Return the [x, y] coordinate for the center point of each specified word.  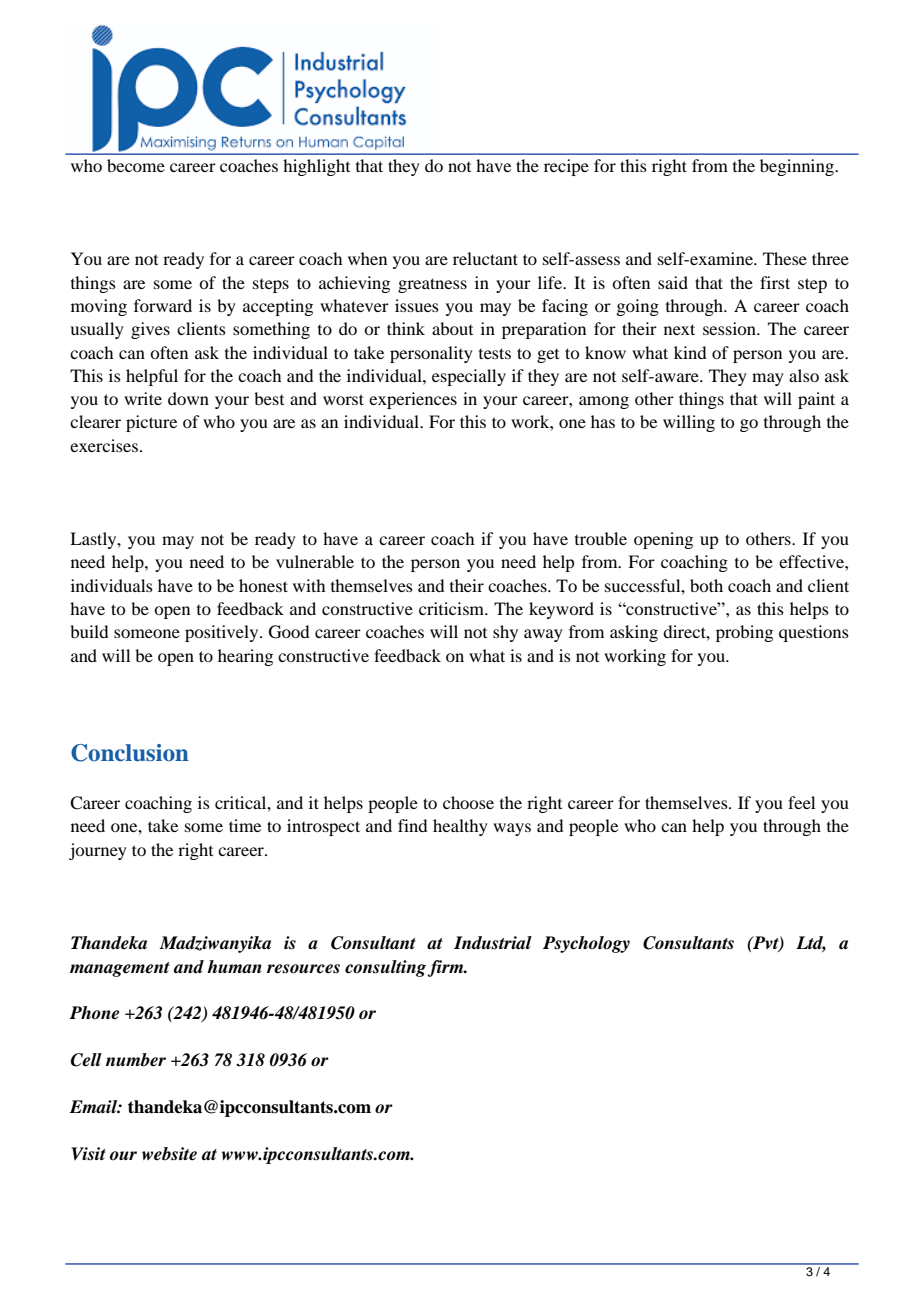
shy [505, 633]
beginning [798, 167]
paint [816, 400]
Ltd [811, 944]
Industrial [493, 943]
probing [744, 633]
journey [98, 851]
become [136, 165]
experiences [413, 400]
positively [223, 633]
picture [151, 423]
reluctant [485, 258]
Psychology [586, 944]
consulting [387, 968]
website [169, 1154]
